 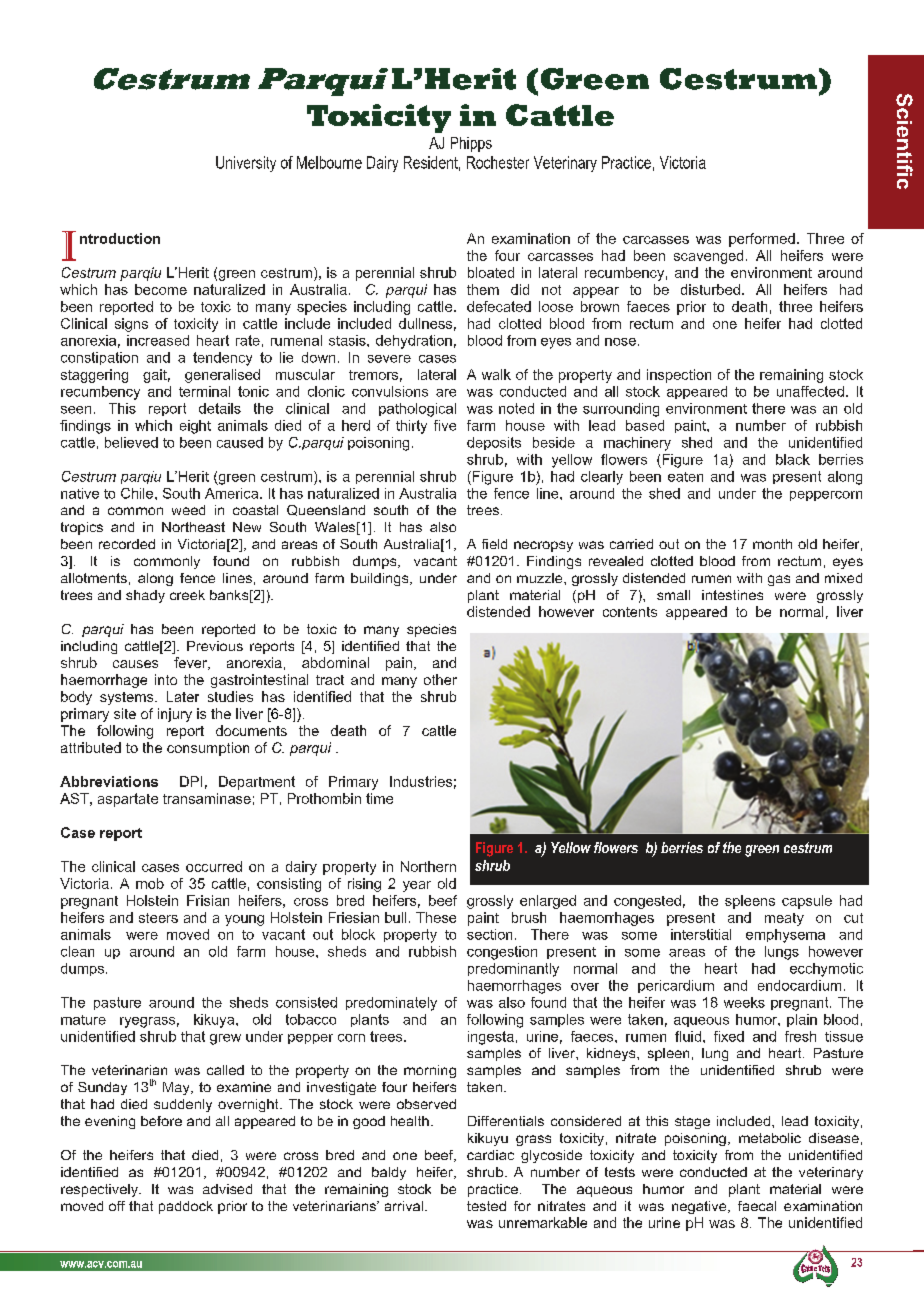 What do you see at coordinates (486, 1206) in the screenshot?
I see `tested` at bounding box center [486, 1206].
